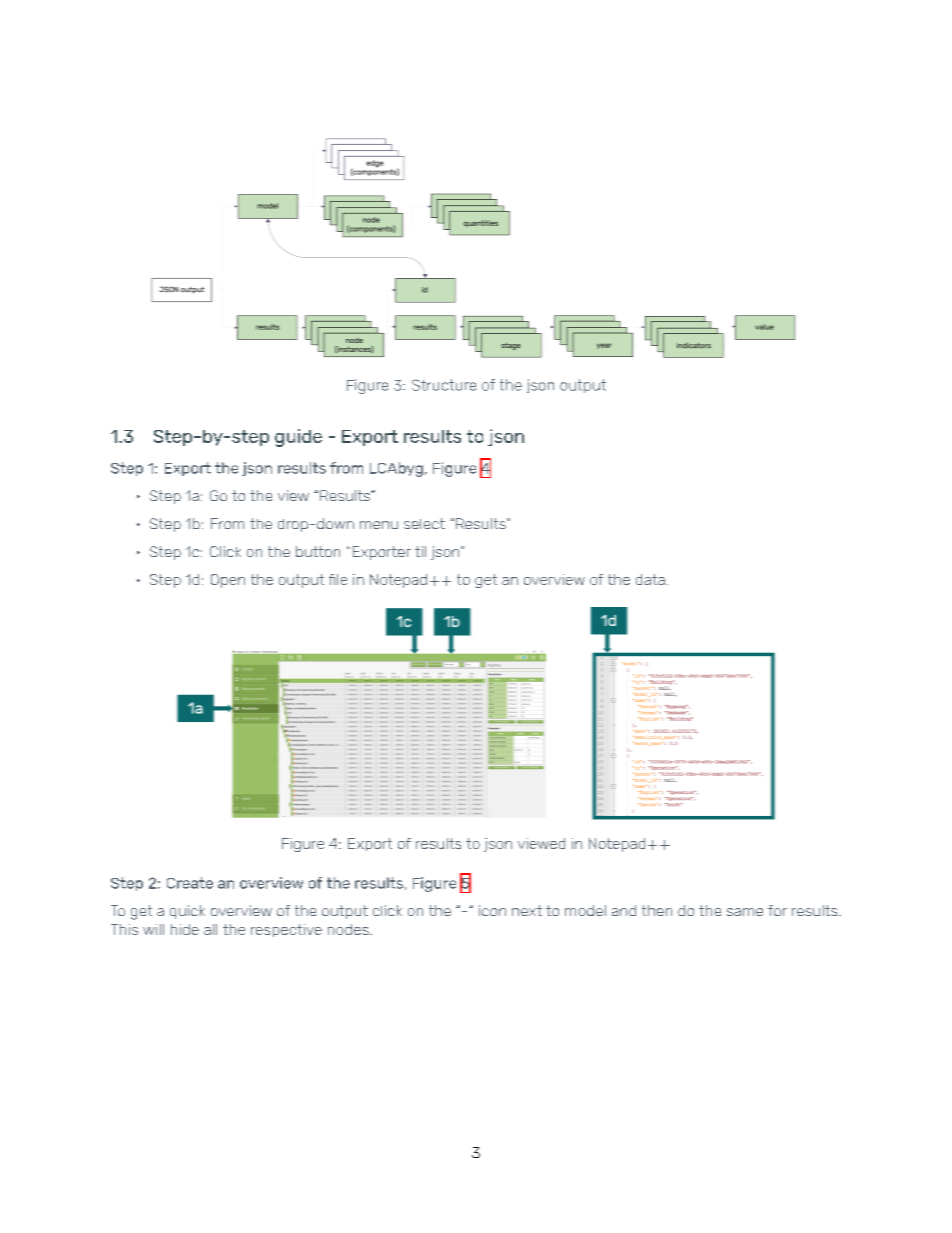 This screenshot has width=952, height=1233. Describe the element at coordinates (420, 551) in the screenshot. I see `til` at that location.
